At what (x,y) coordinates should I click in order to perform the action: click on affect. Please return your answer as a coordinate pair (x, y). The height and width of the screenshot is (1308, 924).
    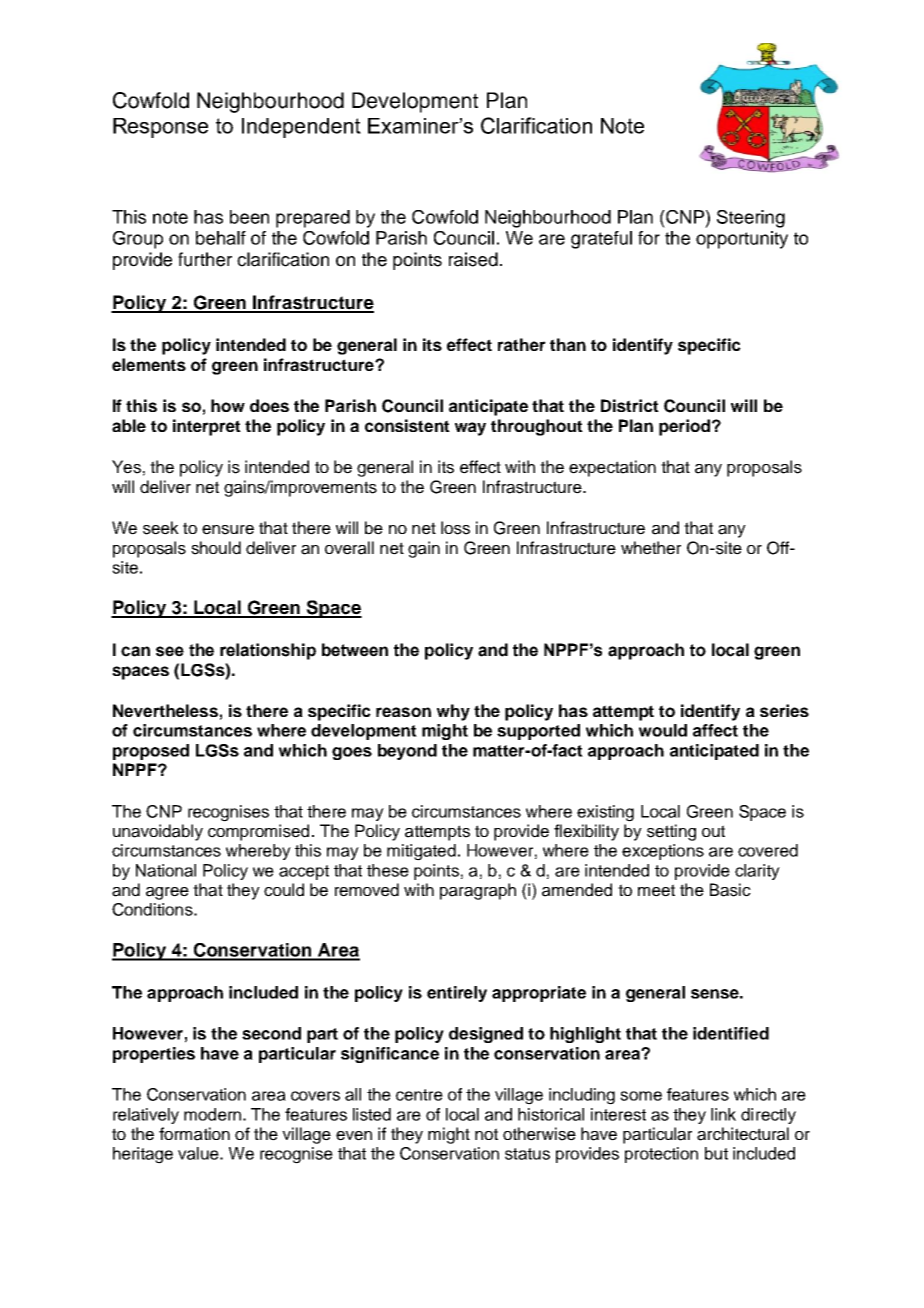
    Looking at the image, I should click on (715, 730).
